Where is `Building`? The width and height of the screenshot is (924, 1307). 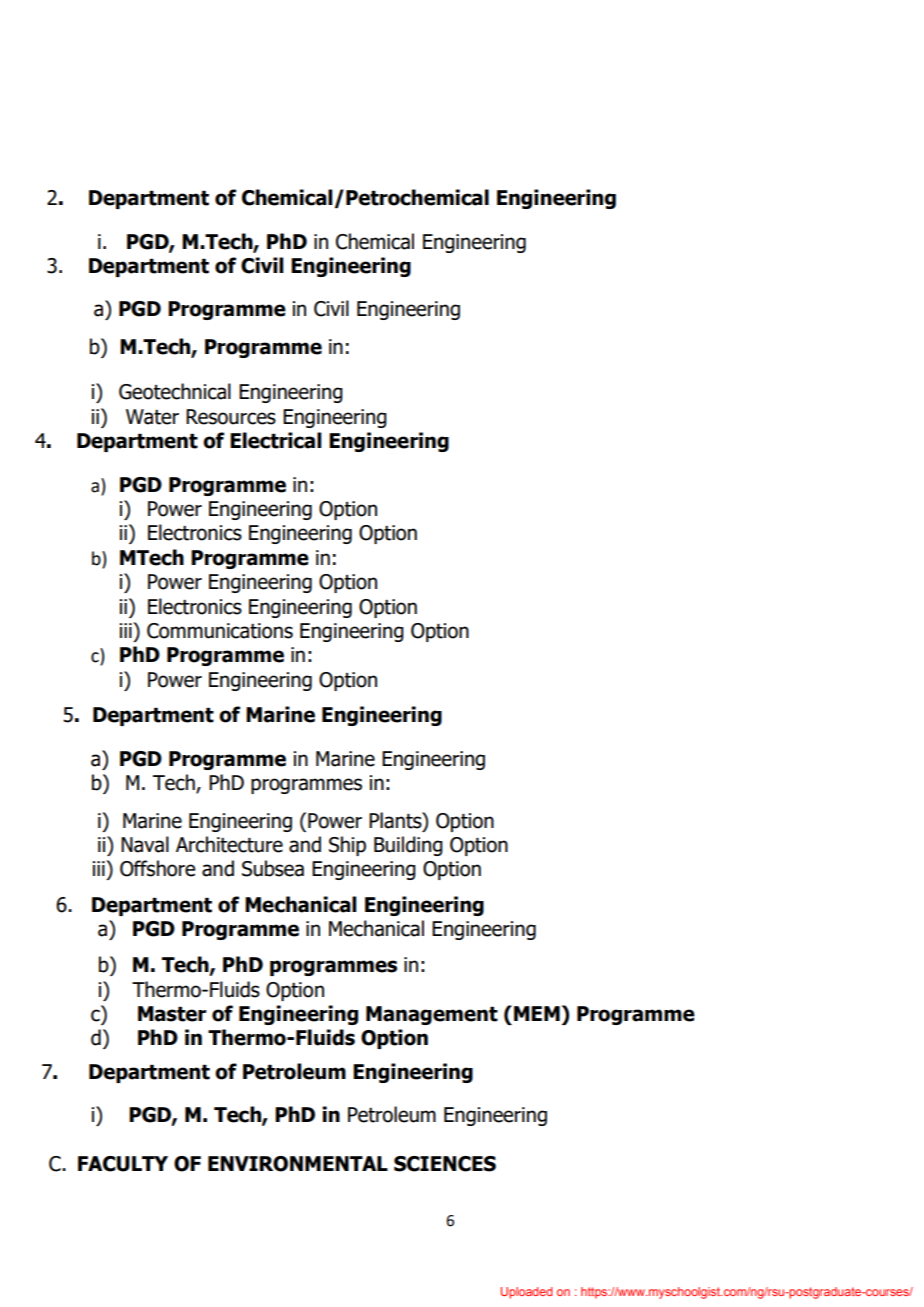 Building is located at coordinates (408, 846).
